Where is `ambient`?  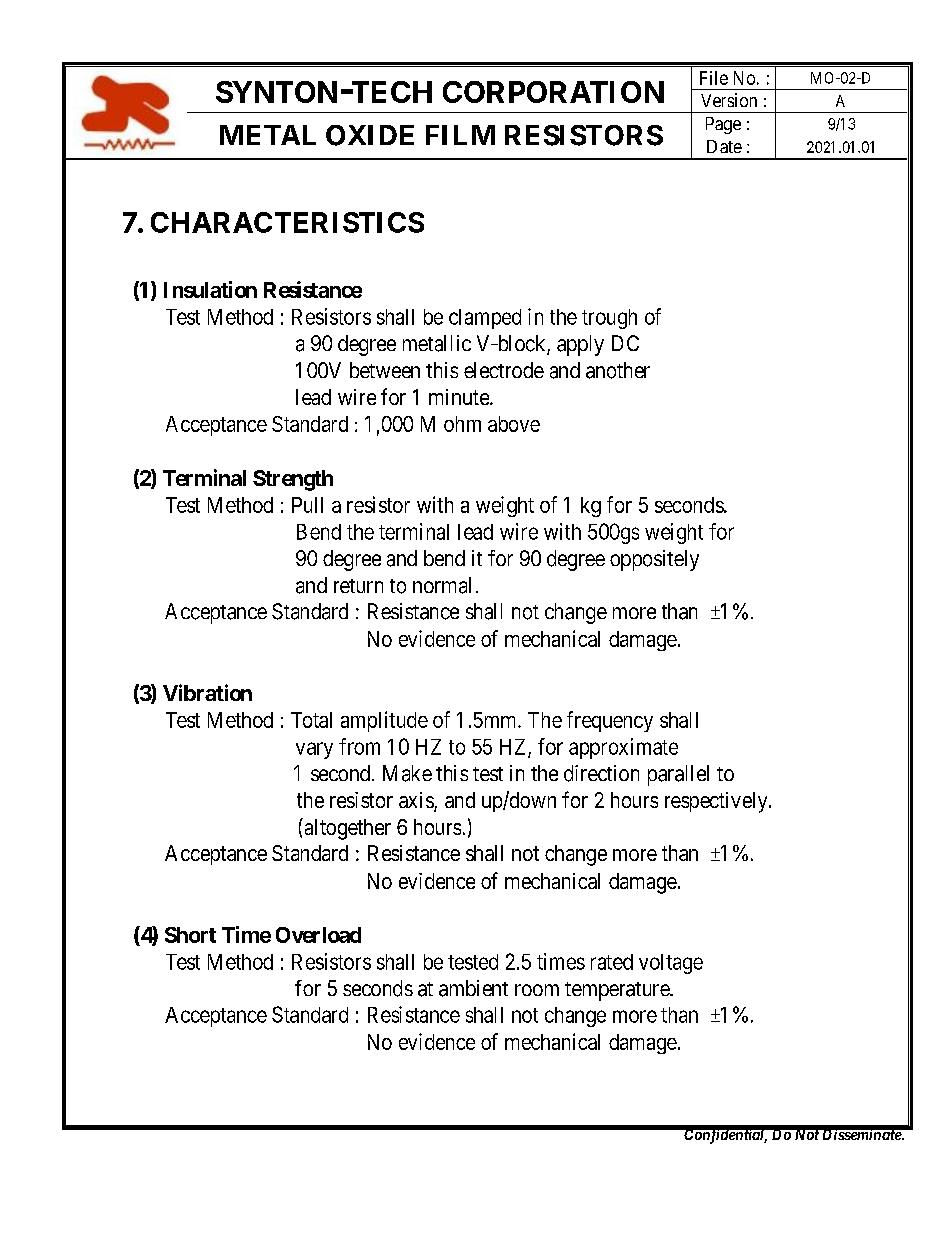 ambient is located at coordinates (473, 988).
